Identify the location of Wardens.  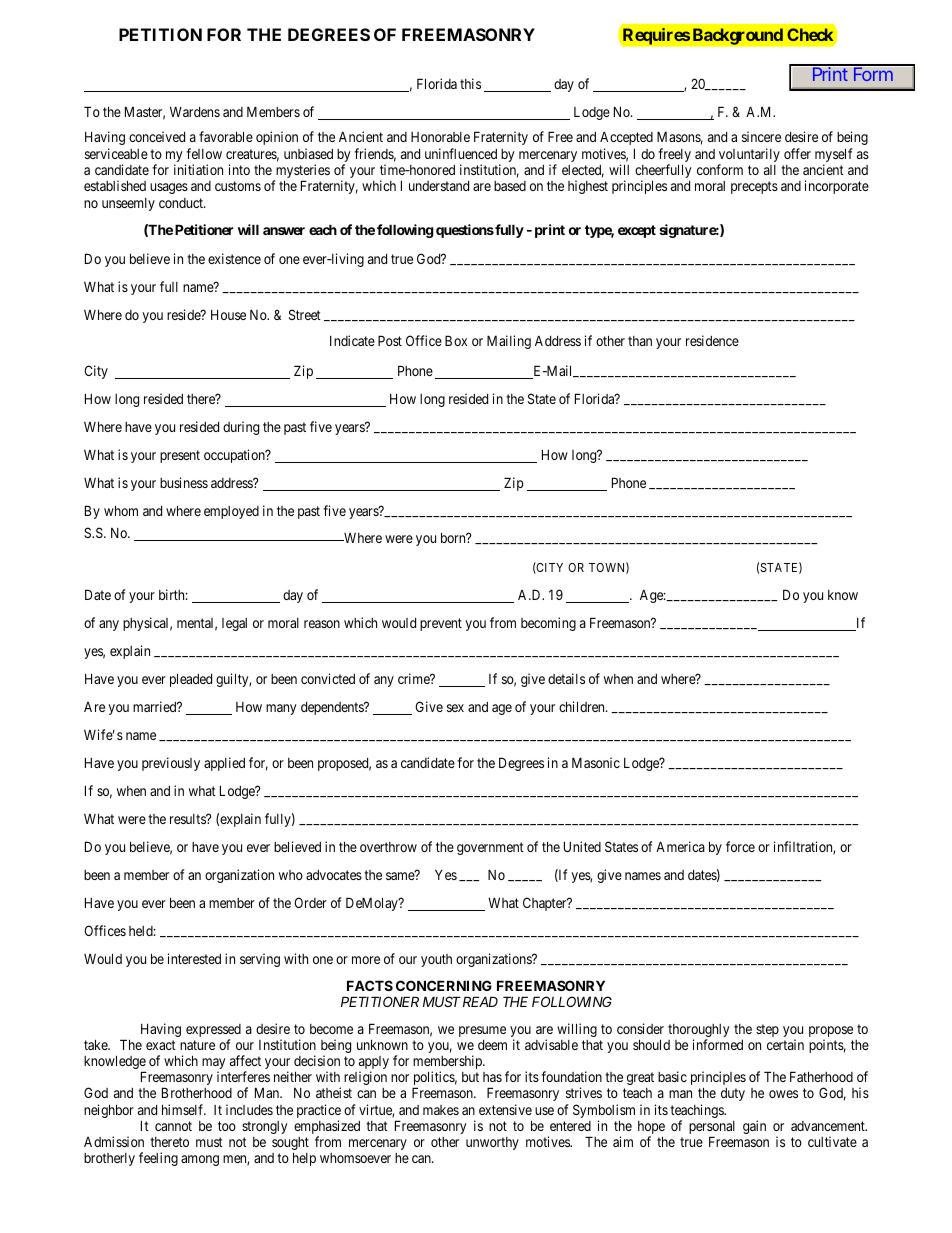
(195, 111).
